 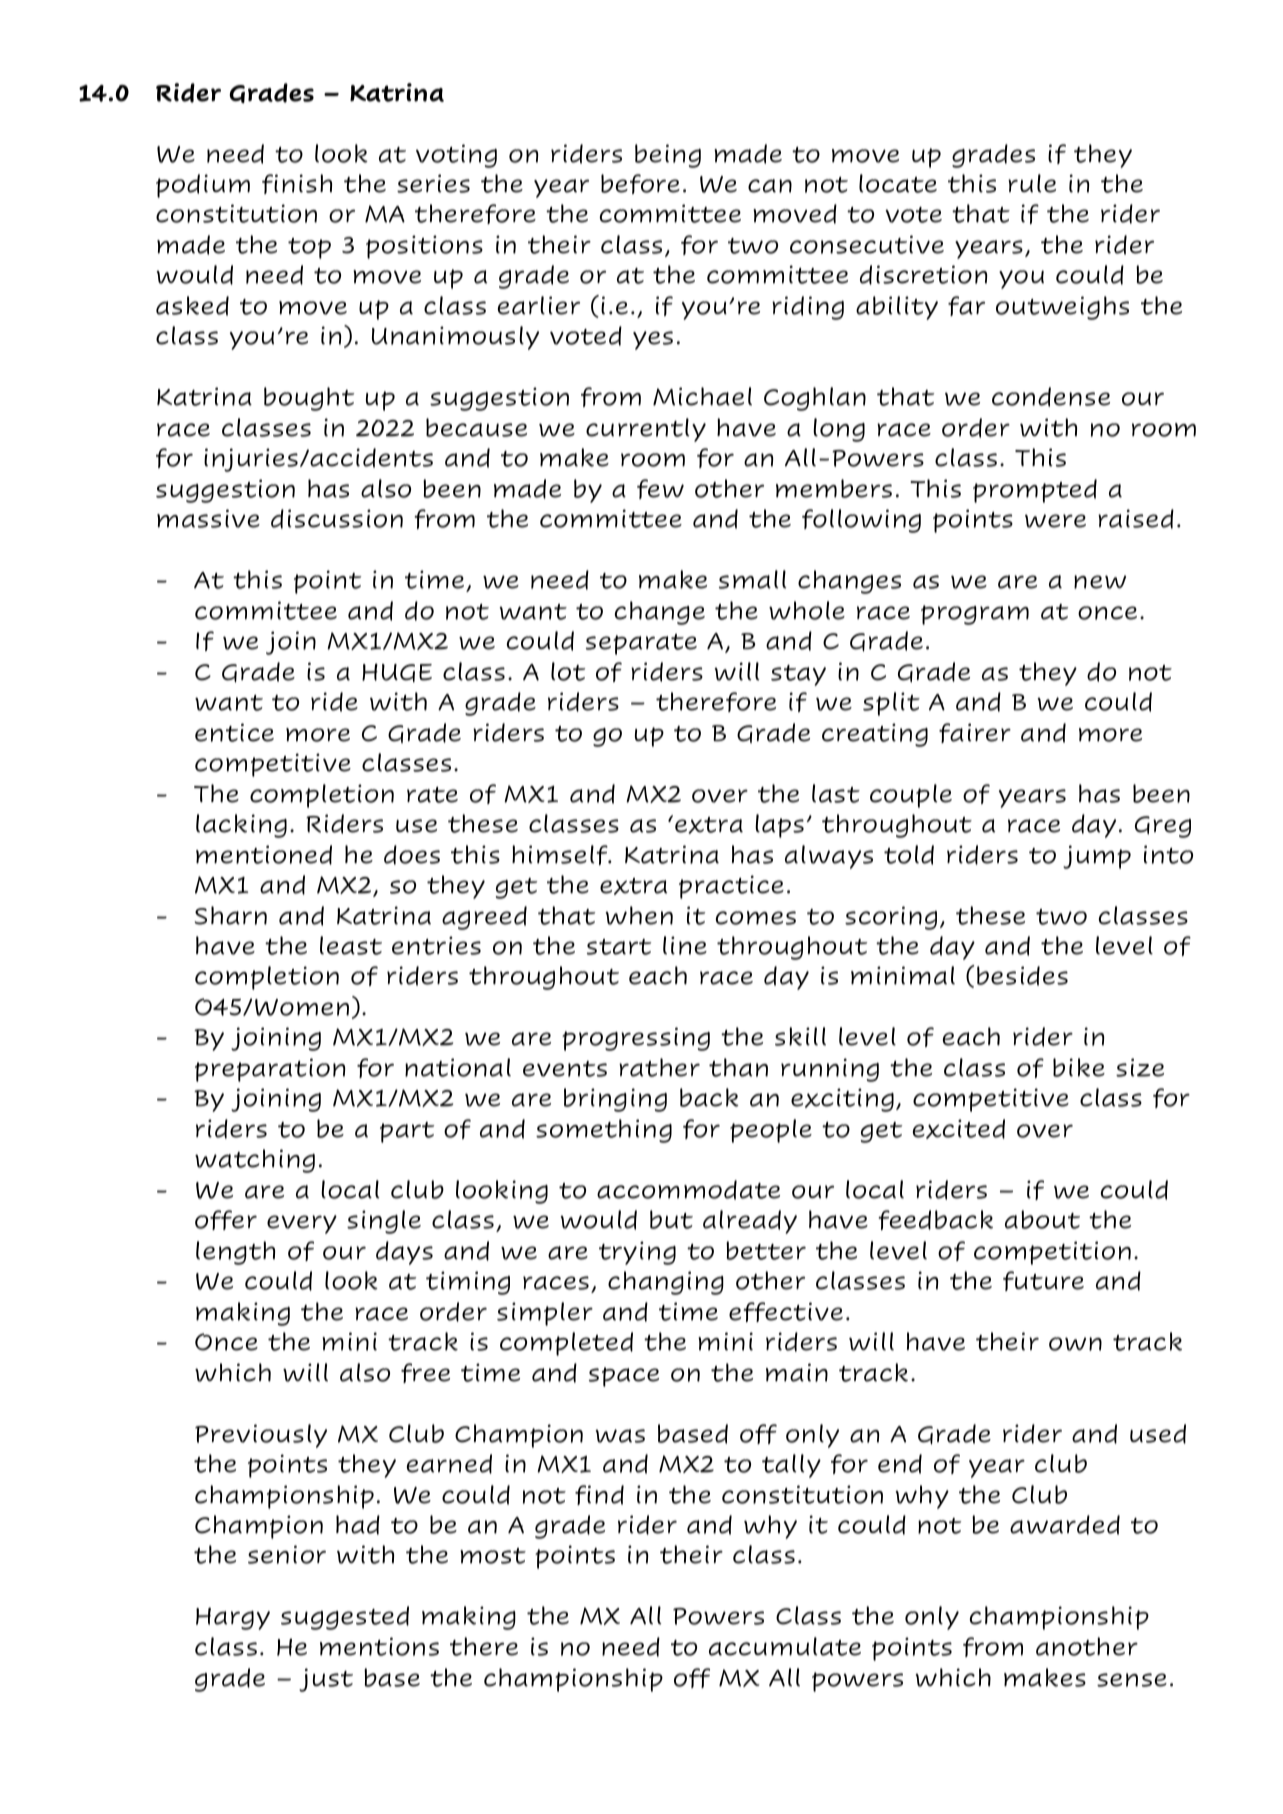 What do you see at coordinates (685, 945) in the image?
I see `line` at bounding box center [685, 945].
